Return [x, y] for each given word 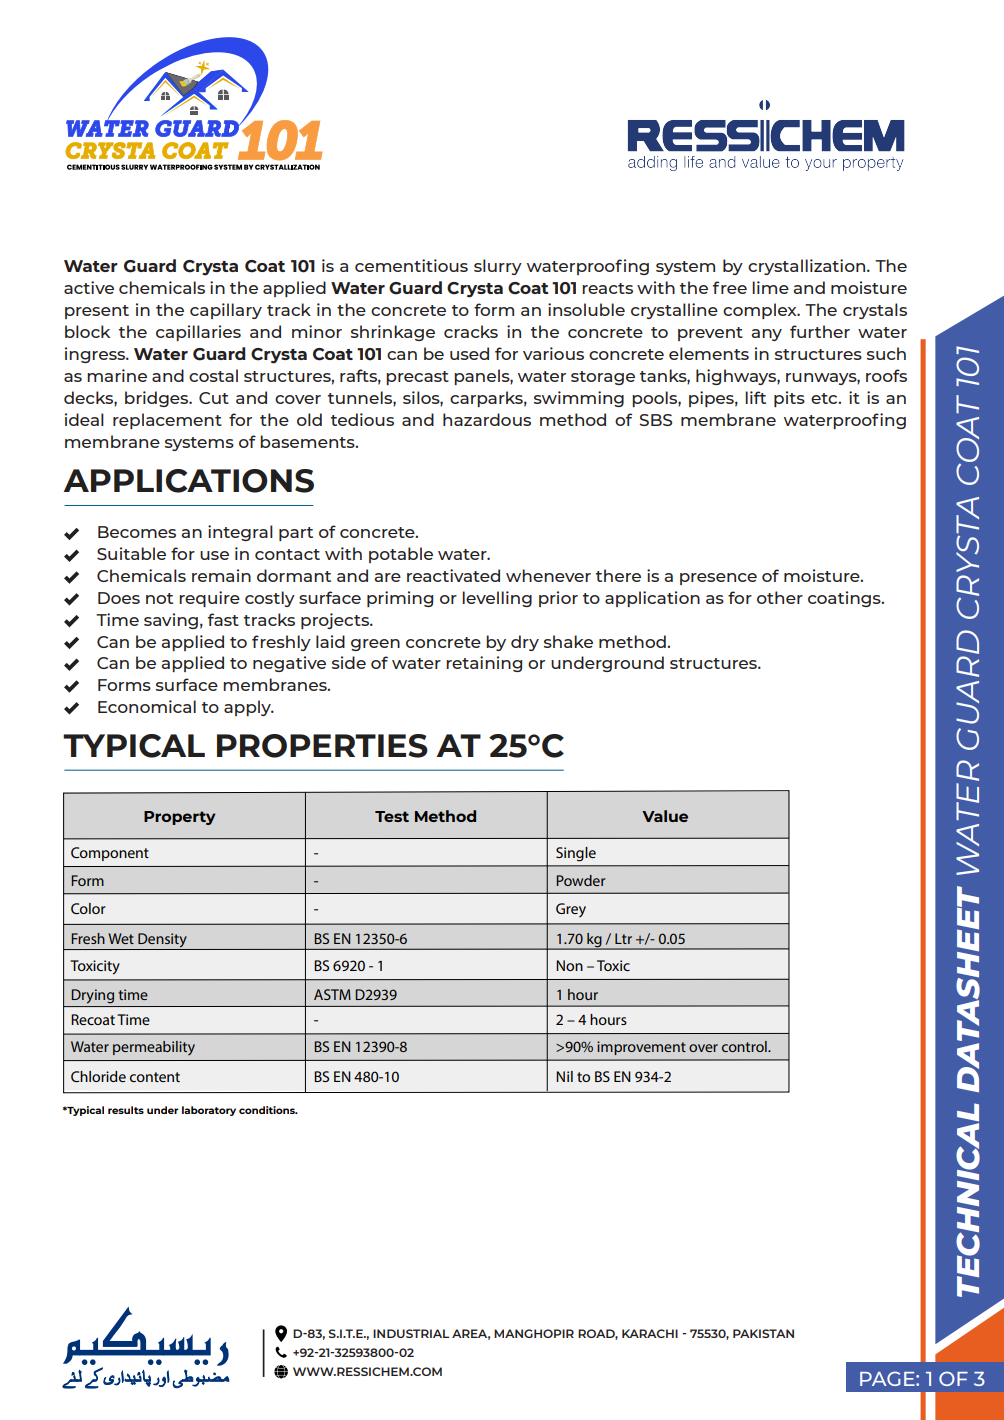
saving [171, 621]
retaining [484, 664]
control [745, 1046]
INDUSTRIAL [411, 1333]
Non [569, 965]
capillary [226, 311]
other [780, 597]
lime [770, 287]
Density [162, 941]
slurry [498, 267]
